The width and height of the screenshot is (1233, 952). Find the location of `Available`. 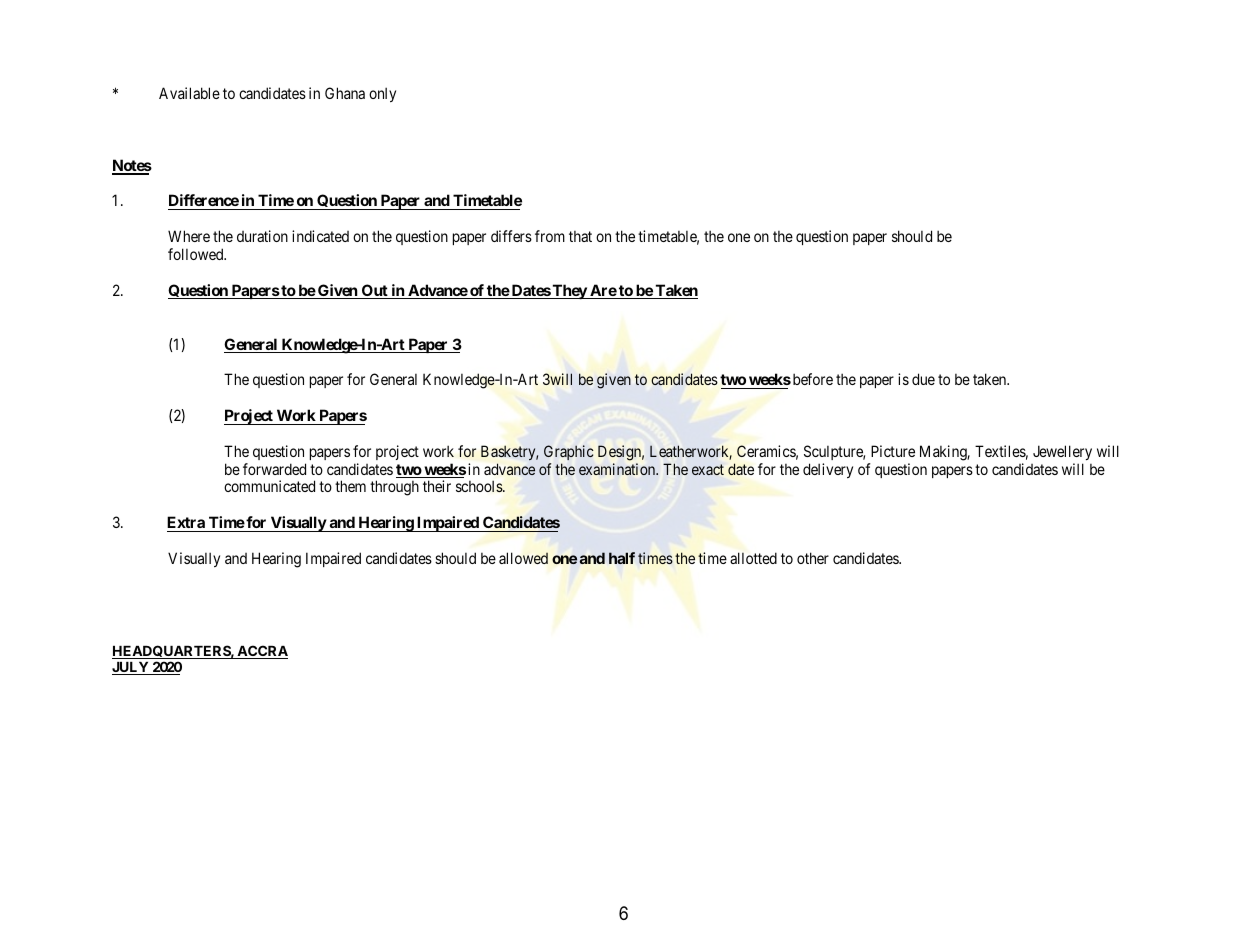

Available is located at coordinates (189, 93).
